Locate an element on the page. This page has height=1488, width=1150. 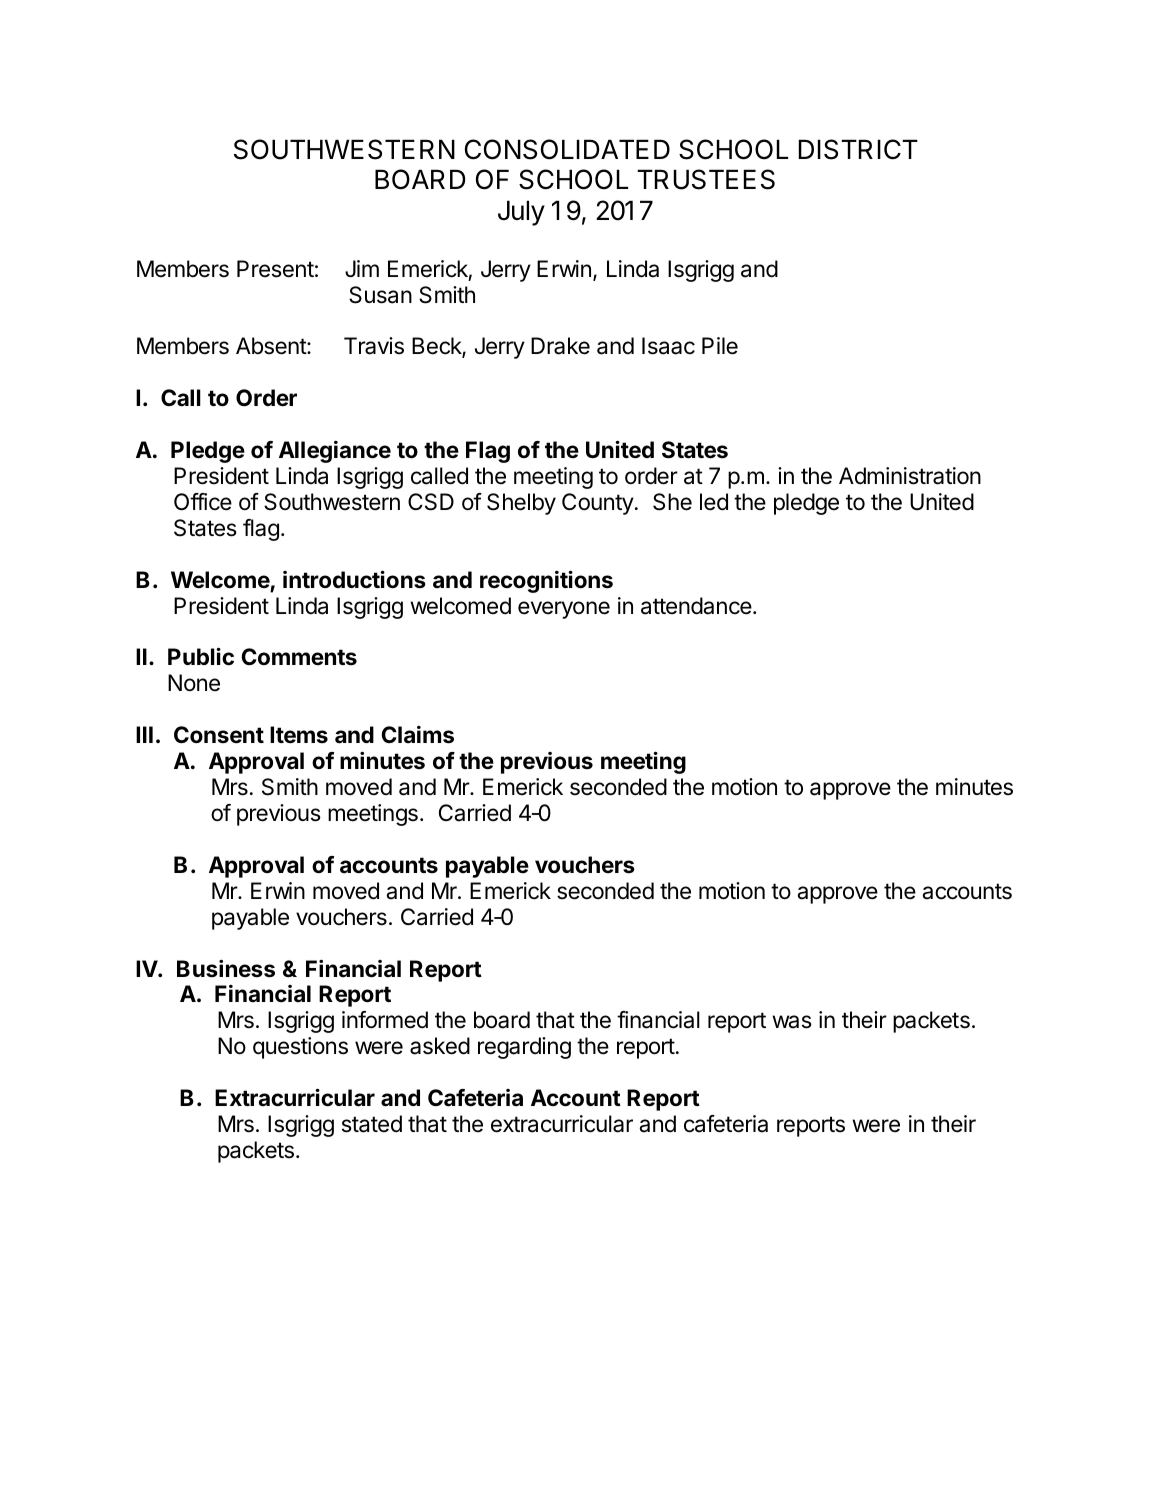
questions is located at coordinates (300, 1048).
